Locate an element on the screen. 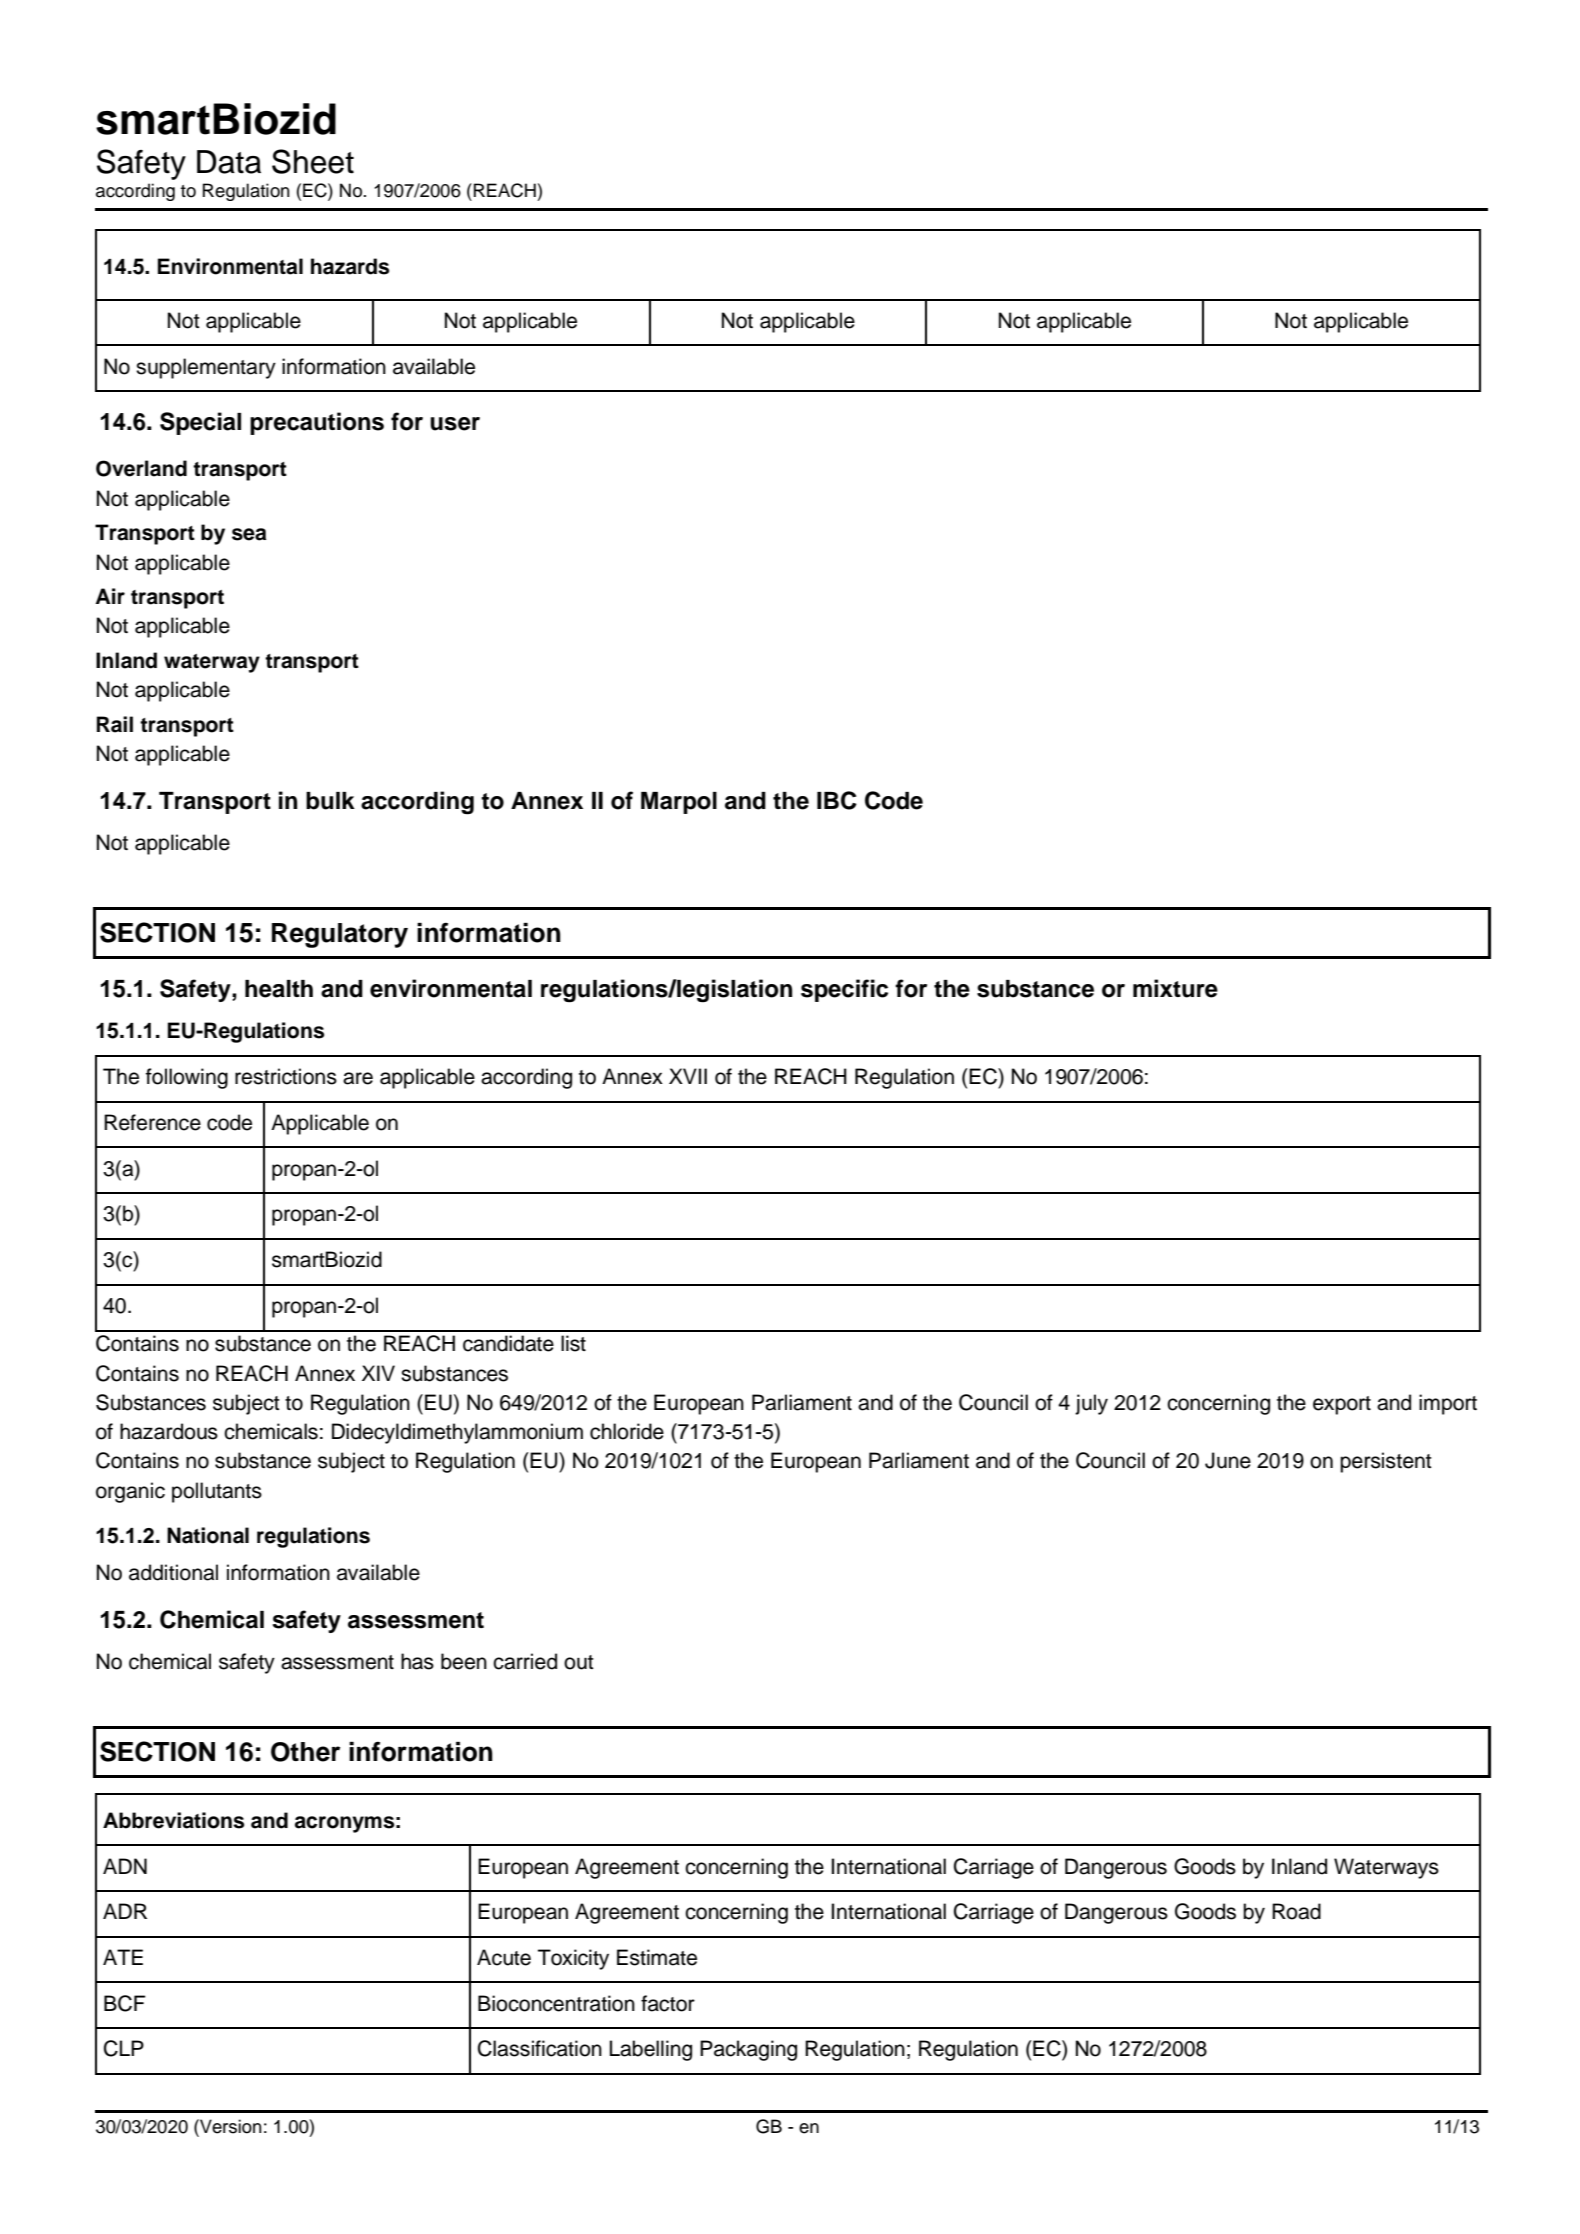  mixture is located at coordinates (1175, 988).
